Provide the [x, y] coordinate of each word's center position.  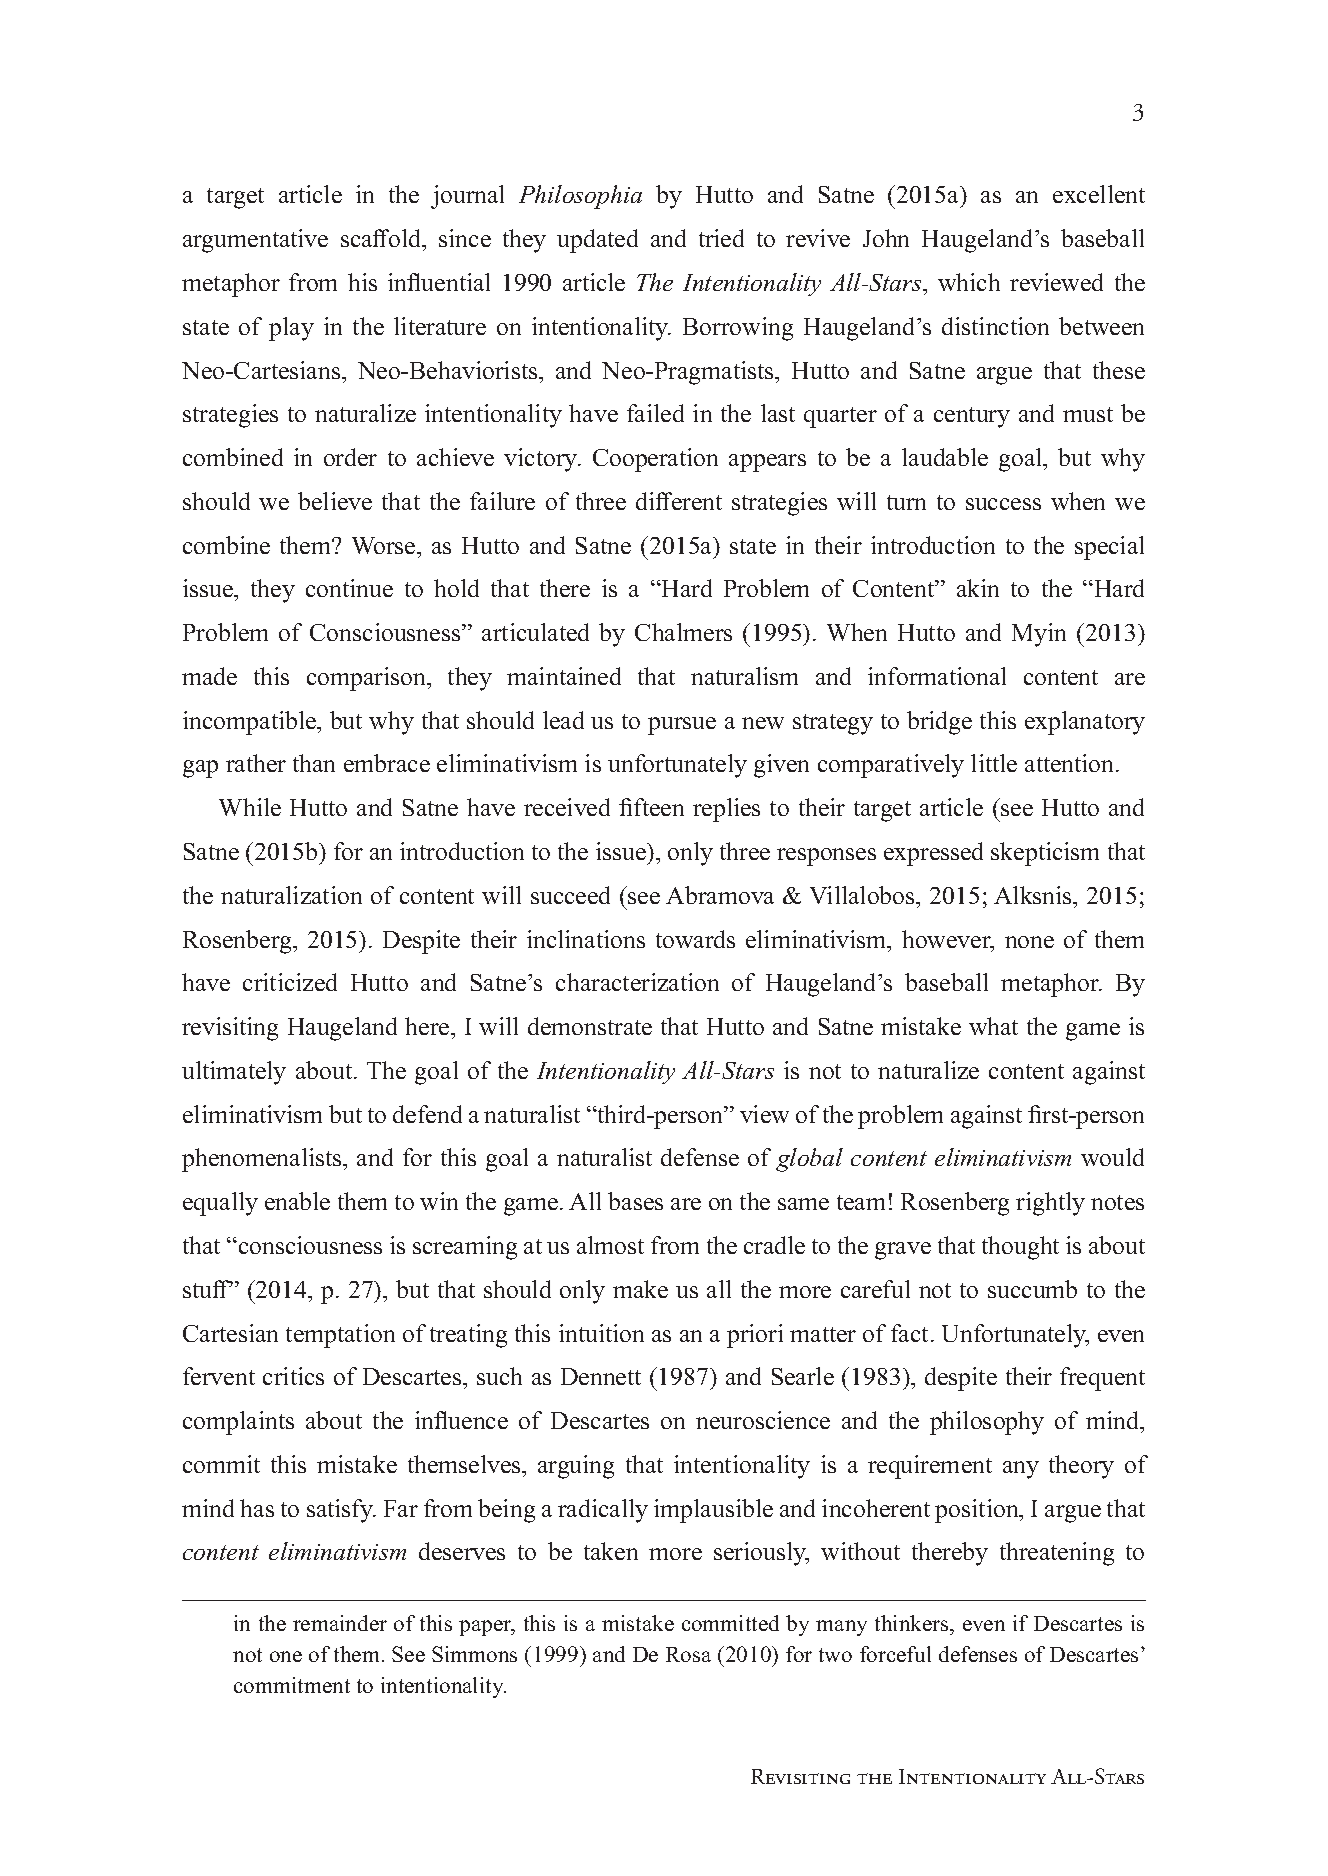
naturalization [291, 895]
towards [695, 939]
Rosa [688, 1654]
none [1029, 942]
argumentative [255, 241]
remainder [340, 1623]
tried [721, 238]
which [969, 282]
